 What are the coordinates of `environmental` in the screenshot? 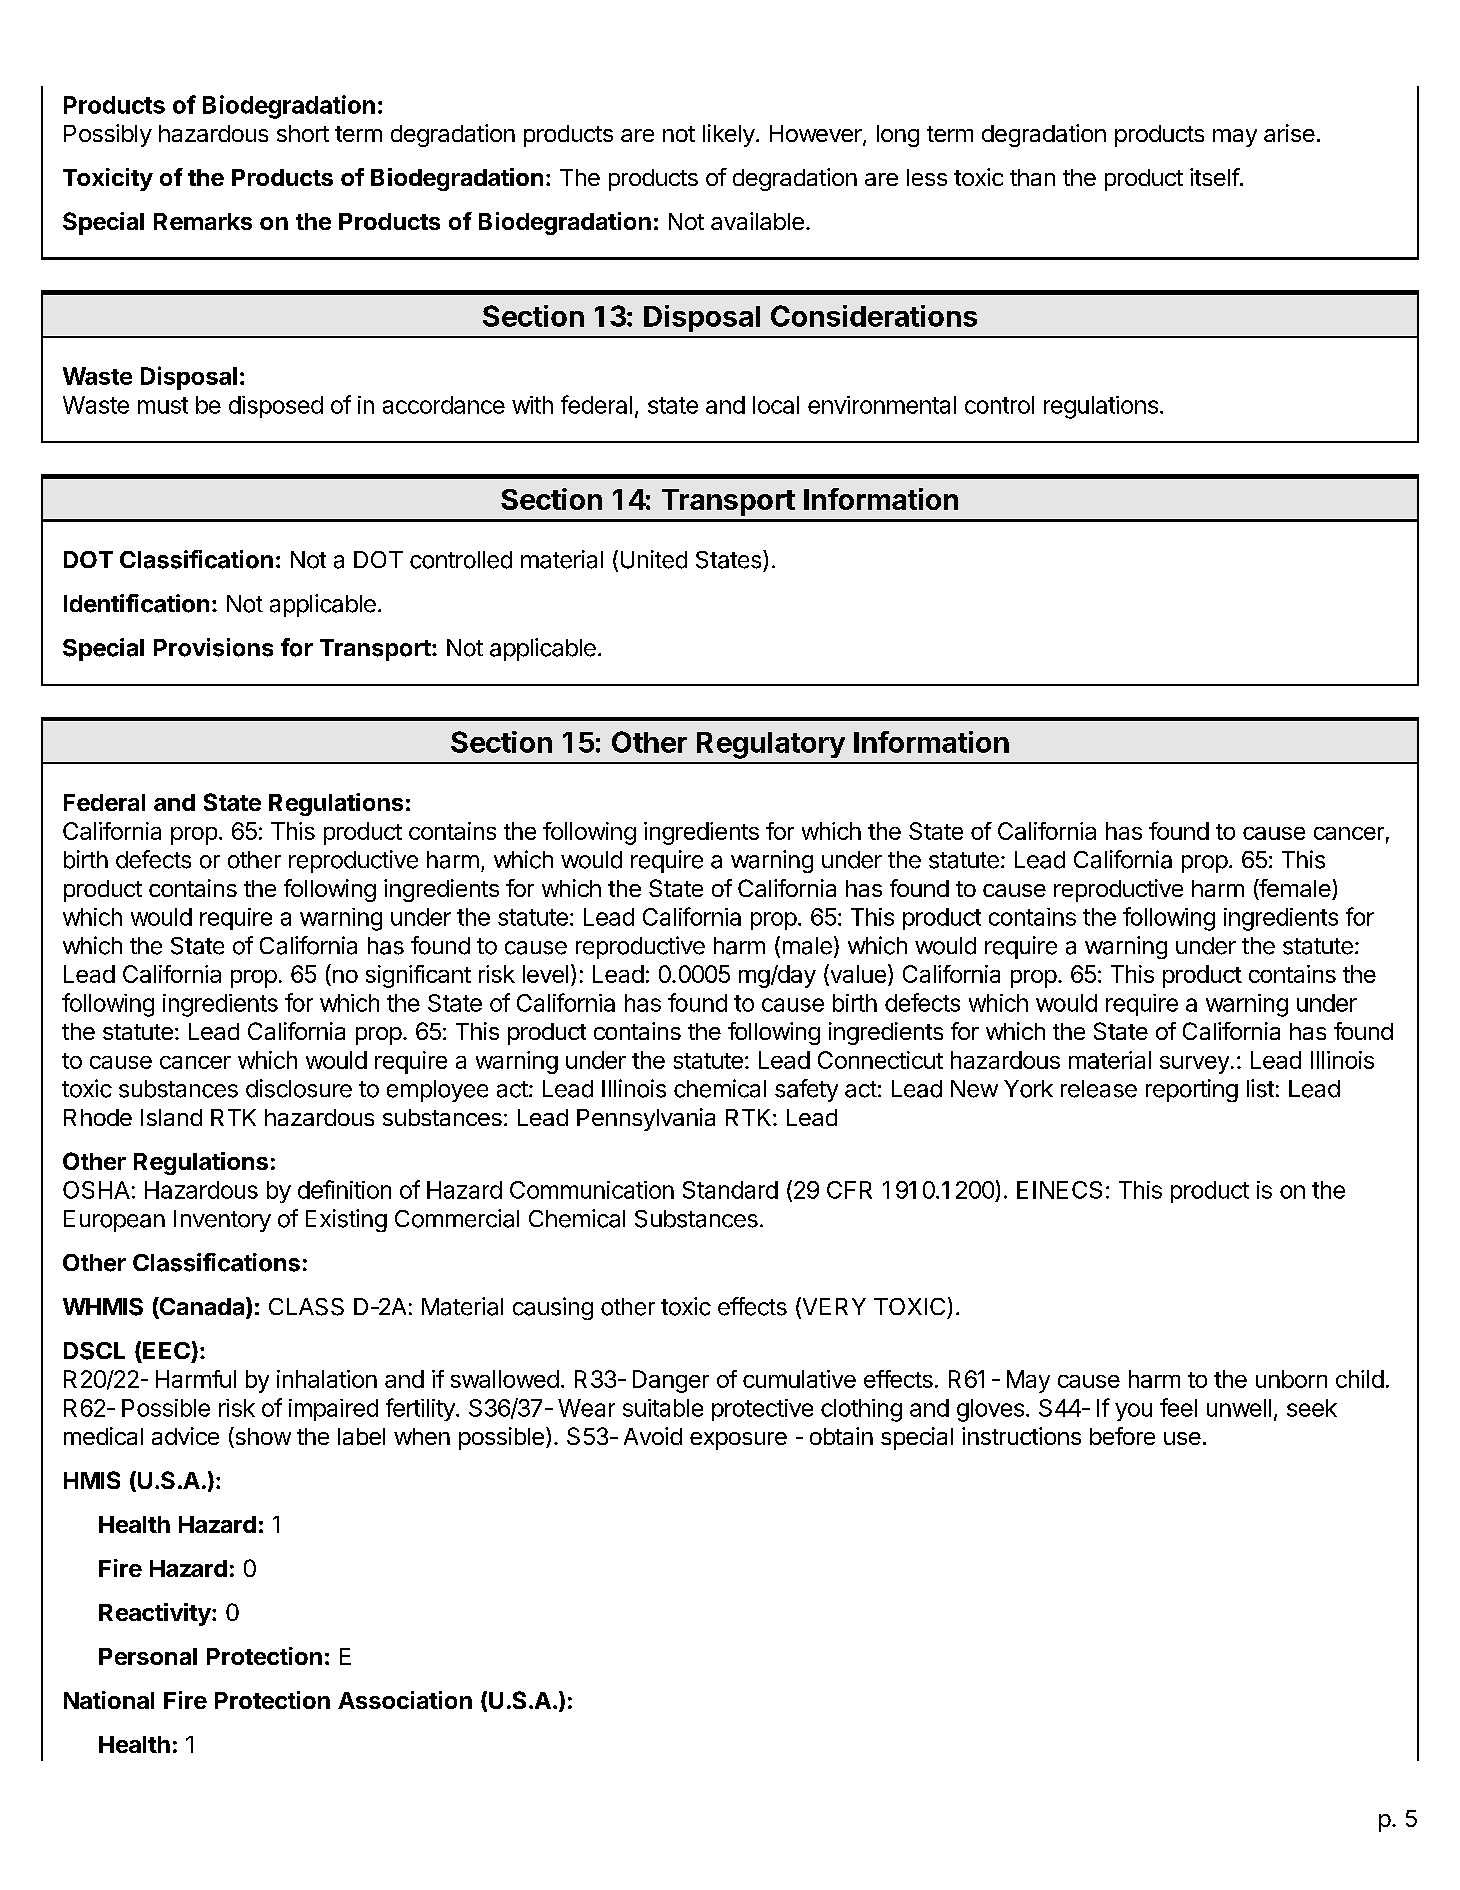 It's located at (882, 405).
